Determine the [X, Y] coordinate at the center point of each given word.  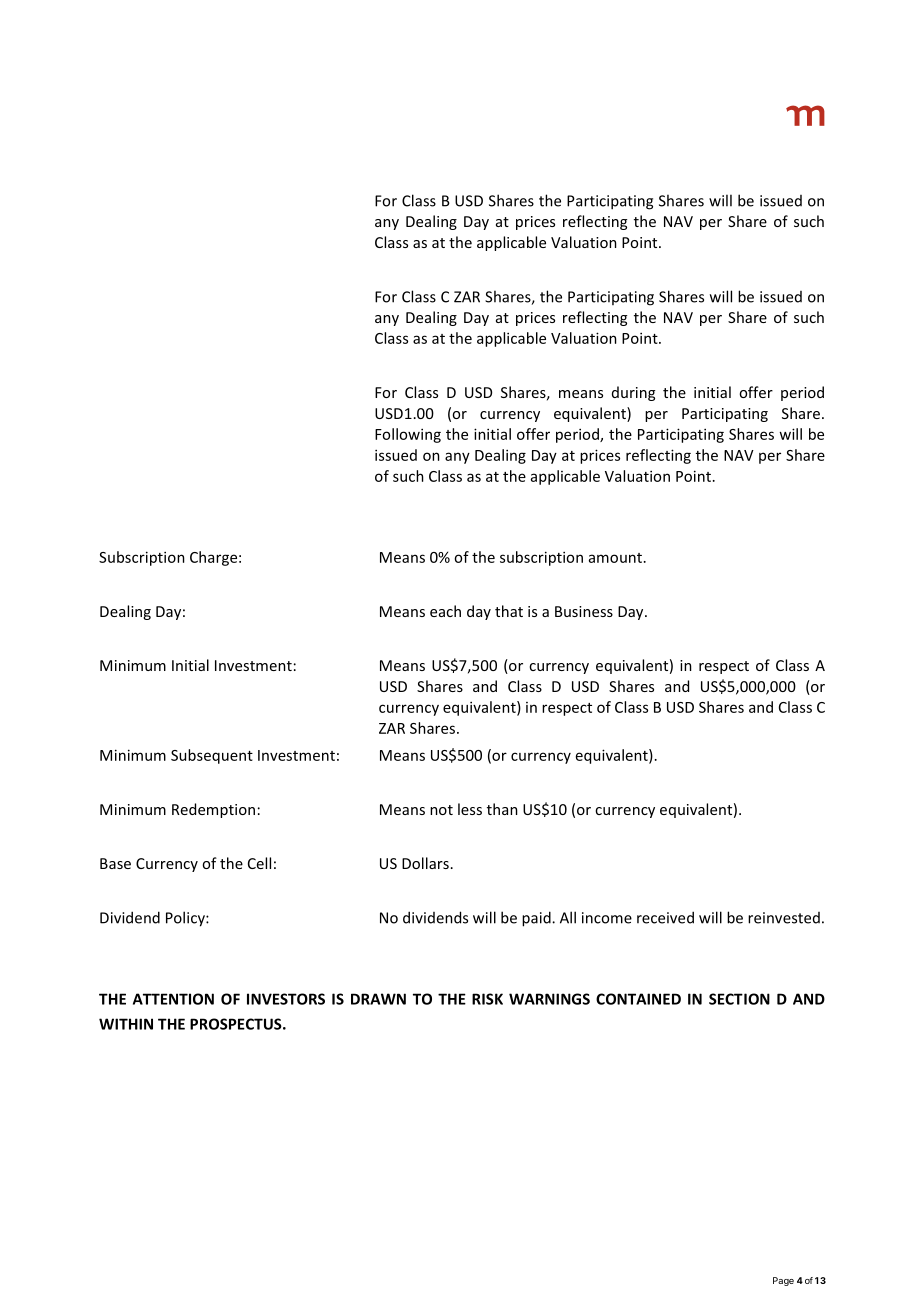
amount [615, 558]
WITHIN [126, 1024]
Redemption [213, 810]
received [665, 917]
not [441, 810]
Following [408, 435]
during [633, 393]
